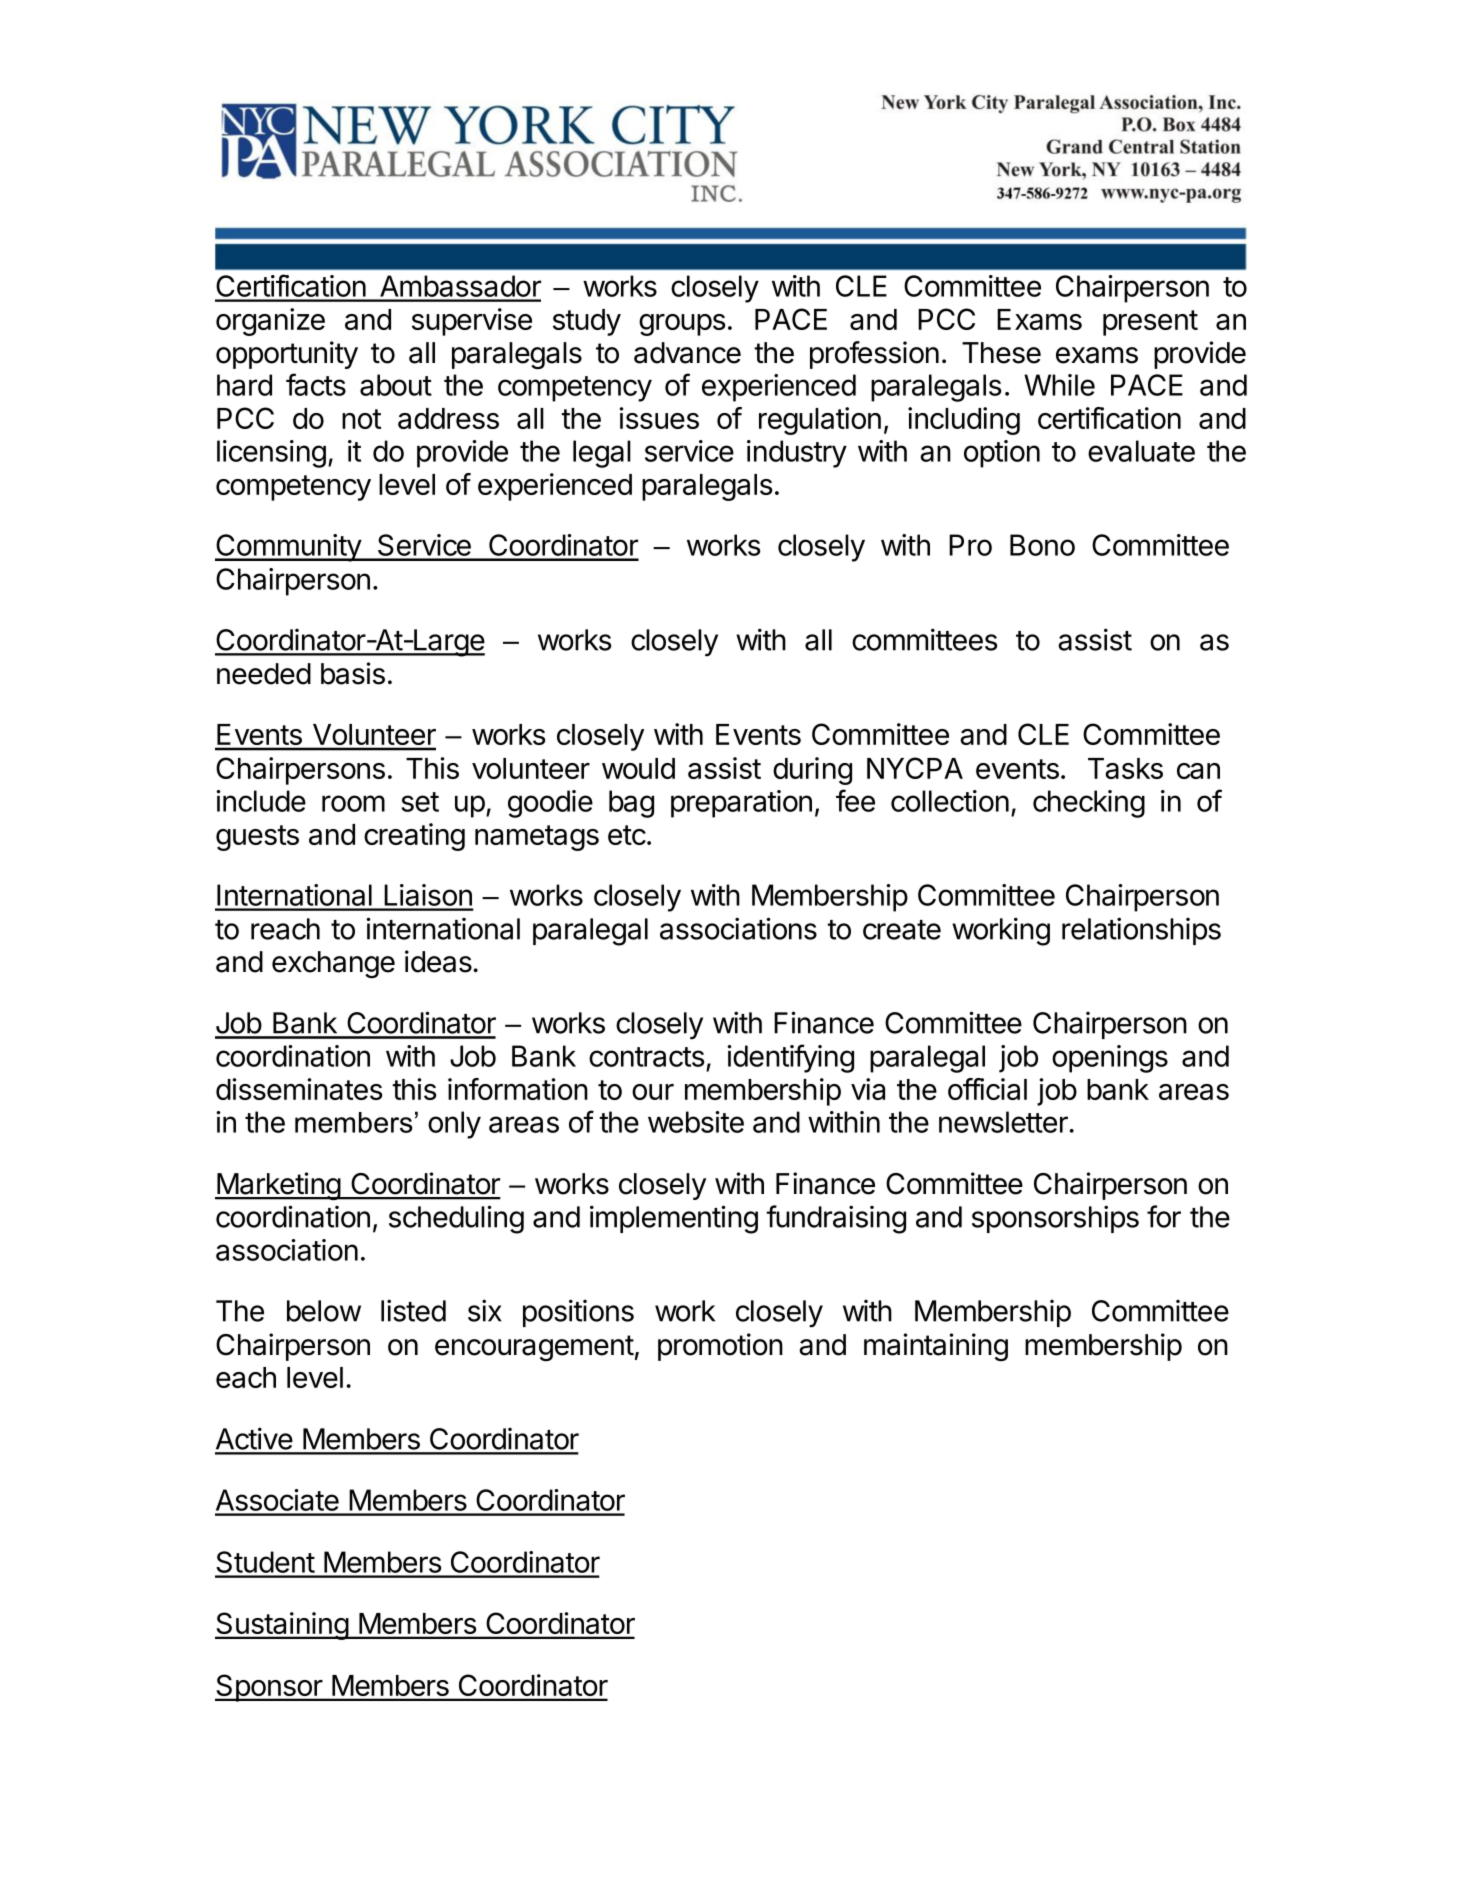  I want to click on Sustaining, so click(282, 1626).
